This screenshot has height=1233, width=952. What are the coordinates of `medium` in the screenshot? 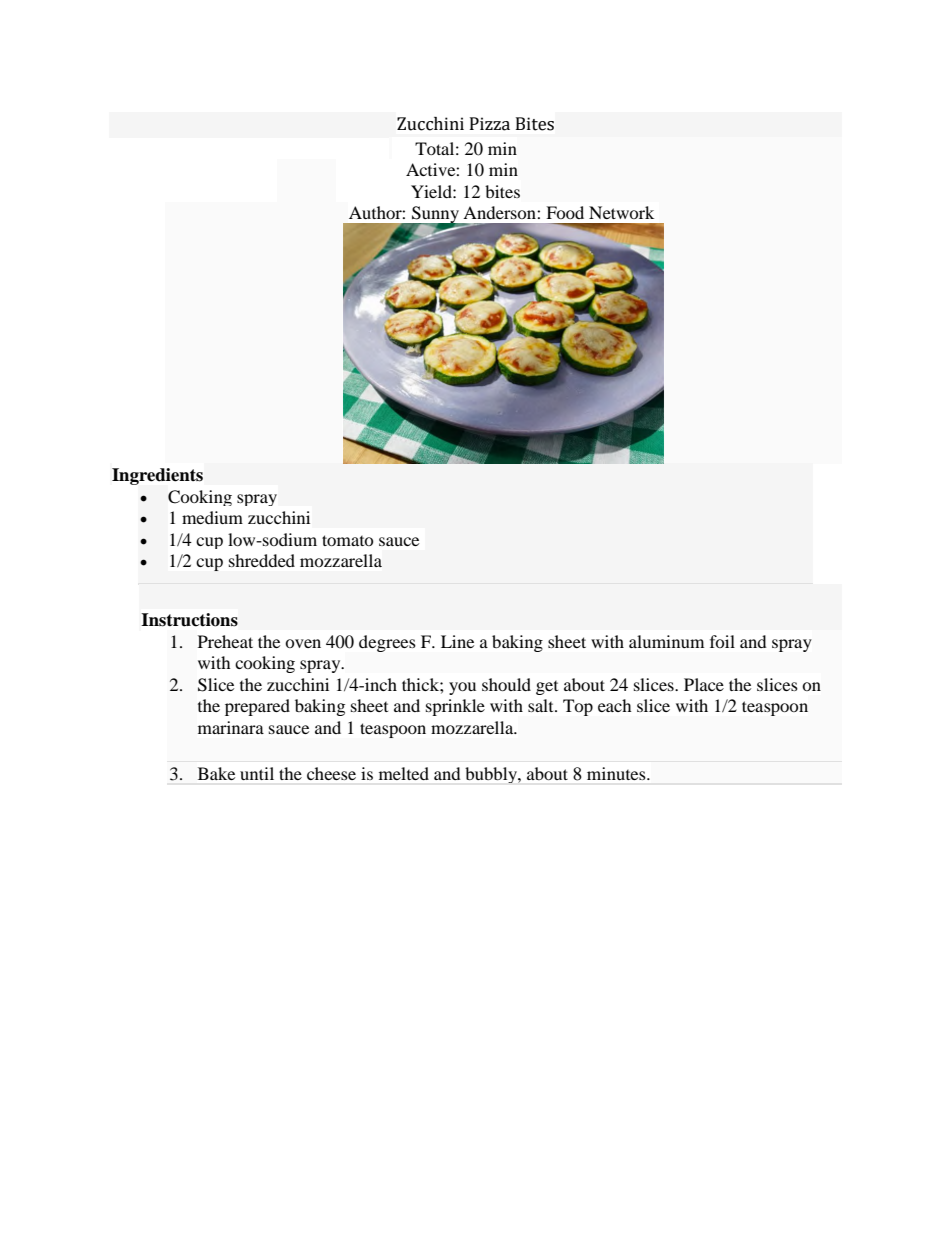 It's located at (212, 517).
